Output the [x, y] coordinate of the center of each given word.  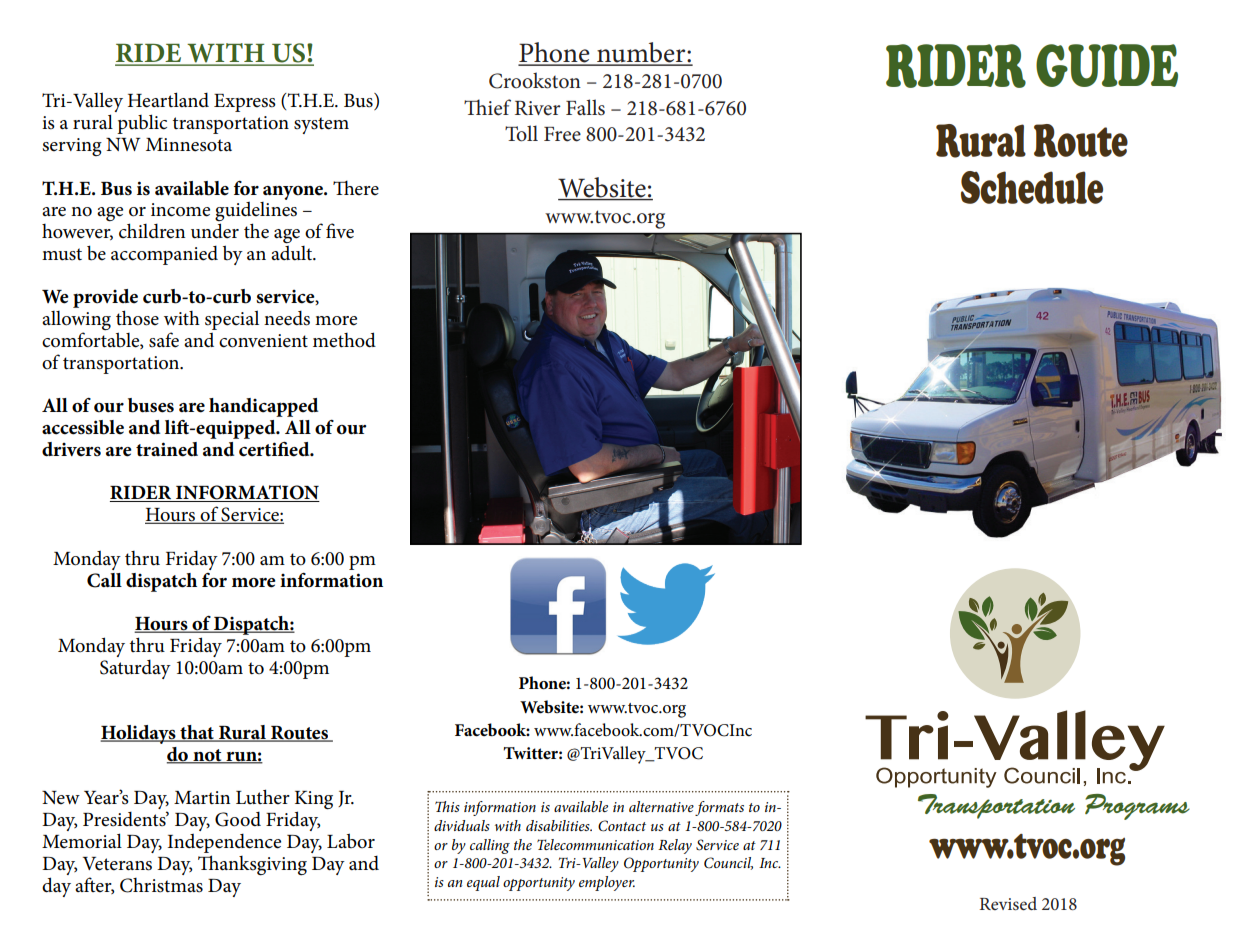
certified [275, 449]
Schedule [1032, 187]
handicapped [263, 407]
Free [562, 134]
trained [167, 449]
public [142, 124]
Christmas [161, 885]
